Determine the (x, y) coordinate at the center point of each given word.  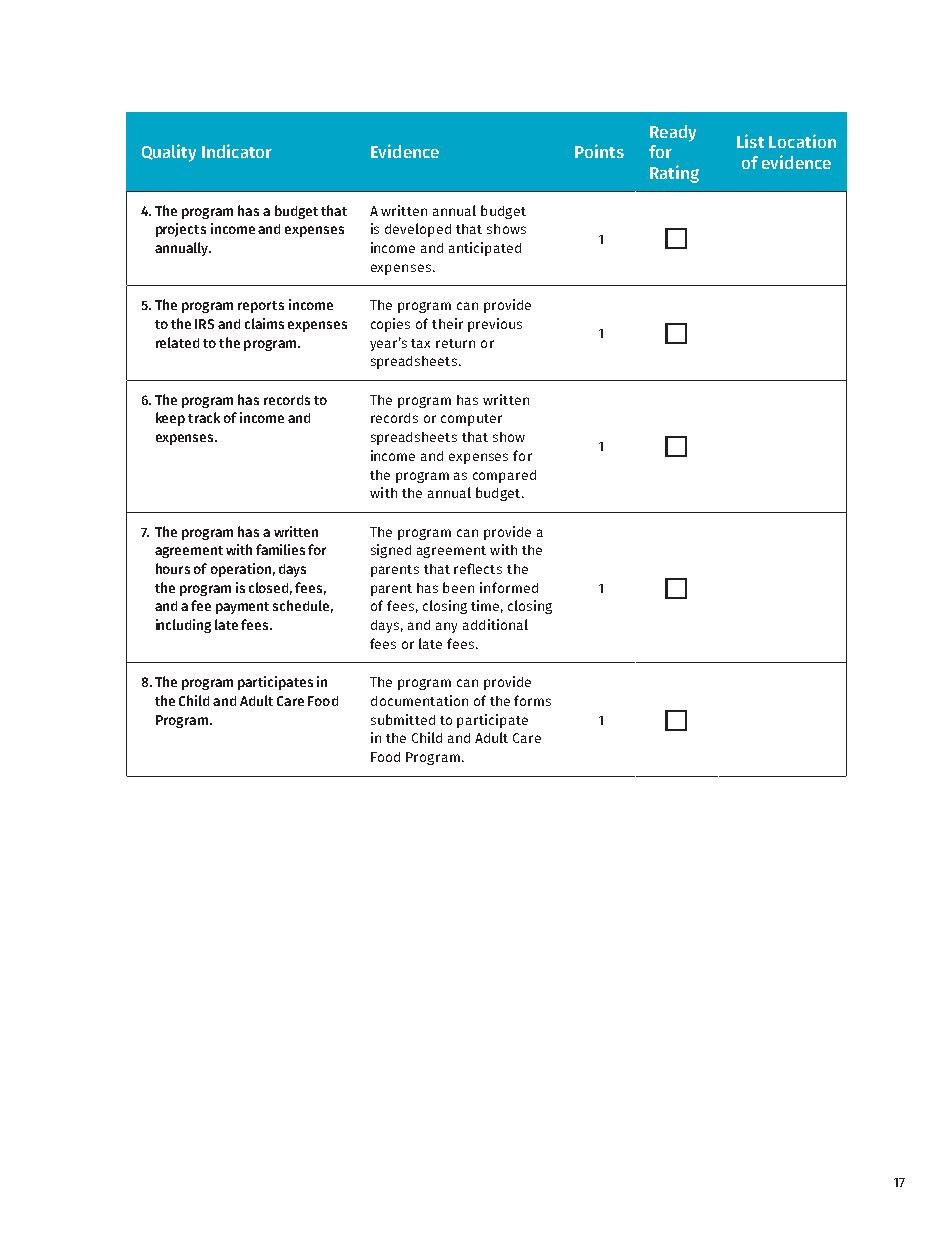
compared (504, 476)
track (204, 417)
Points (599, 151)
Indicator (237, 151)
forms (532, 700)
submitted (403, 719)
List (750, 141)
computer (471, 420)
